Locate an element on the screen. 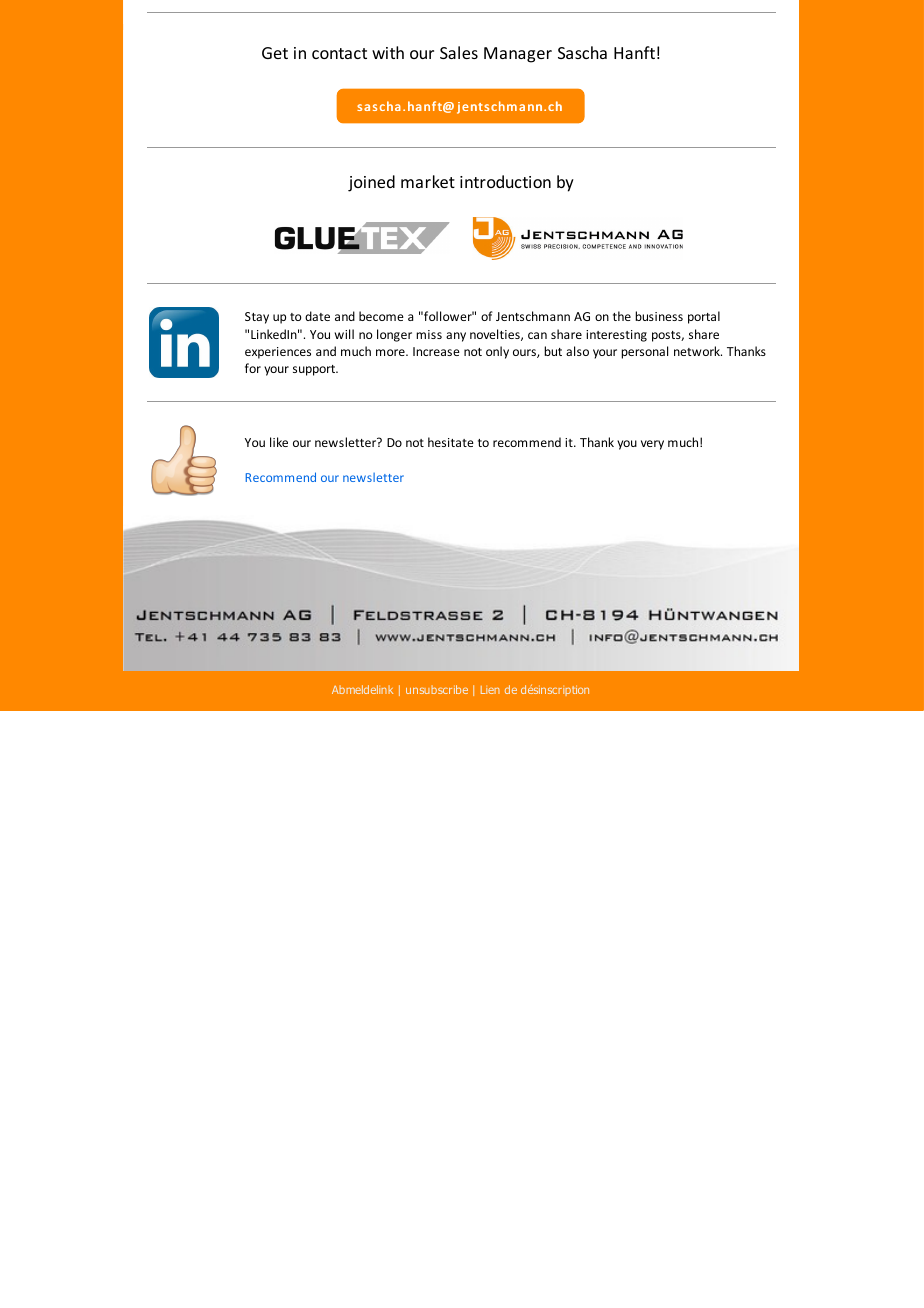 This screenshot has width=924, height=1308. like is located at coordinates (279, 442).
